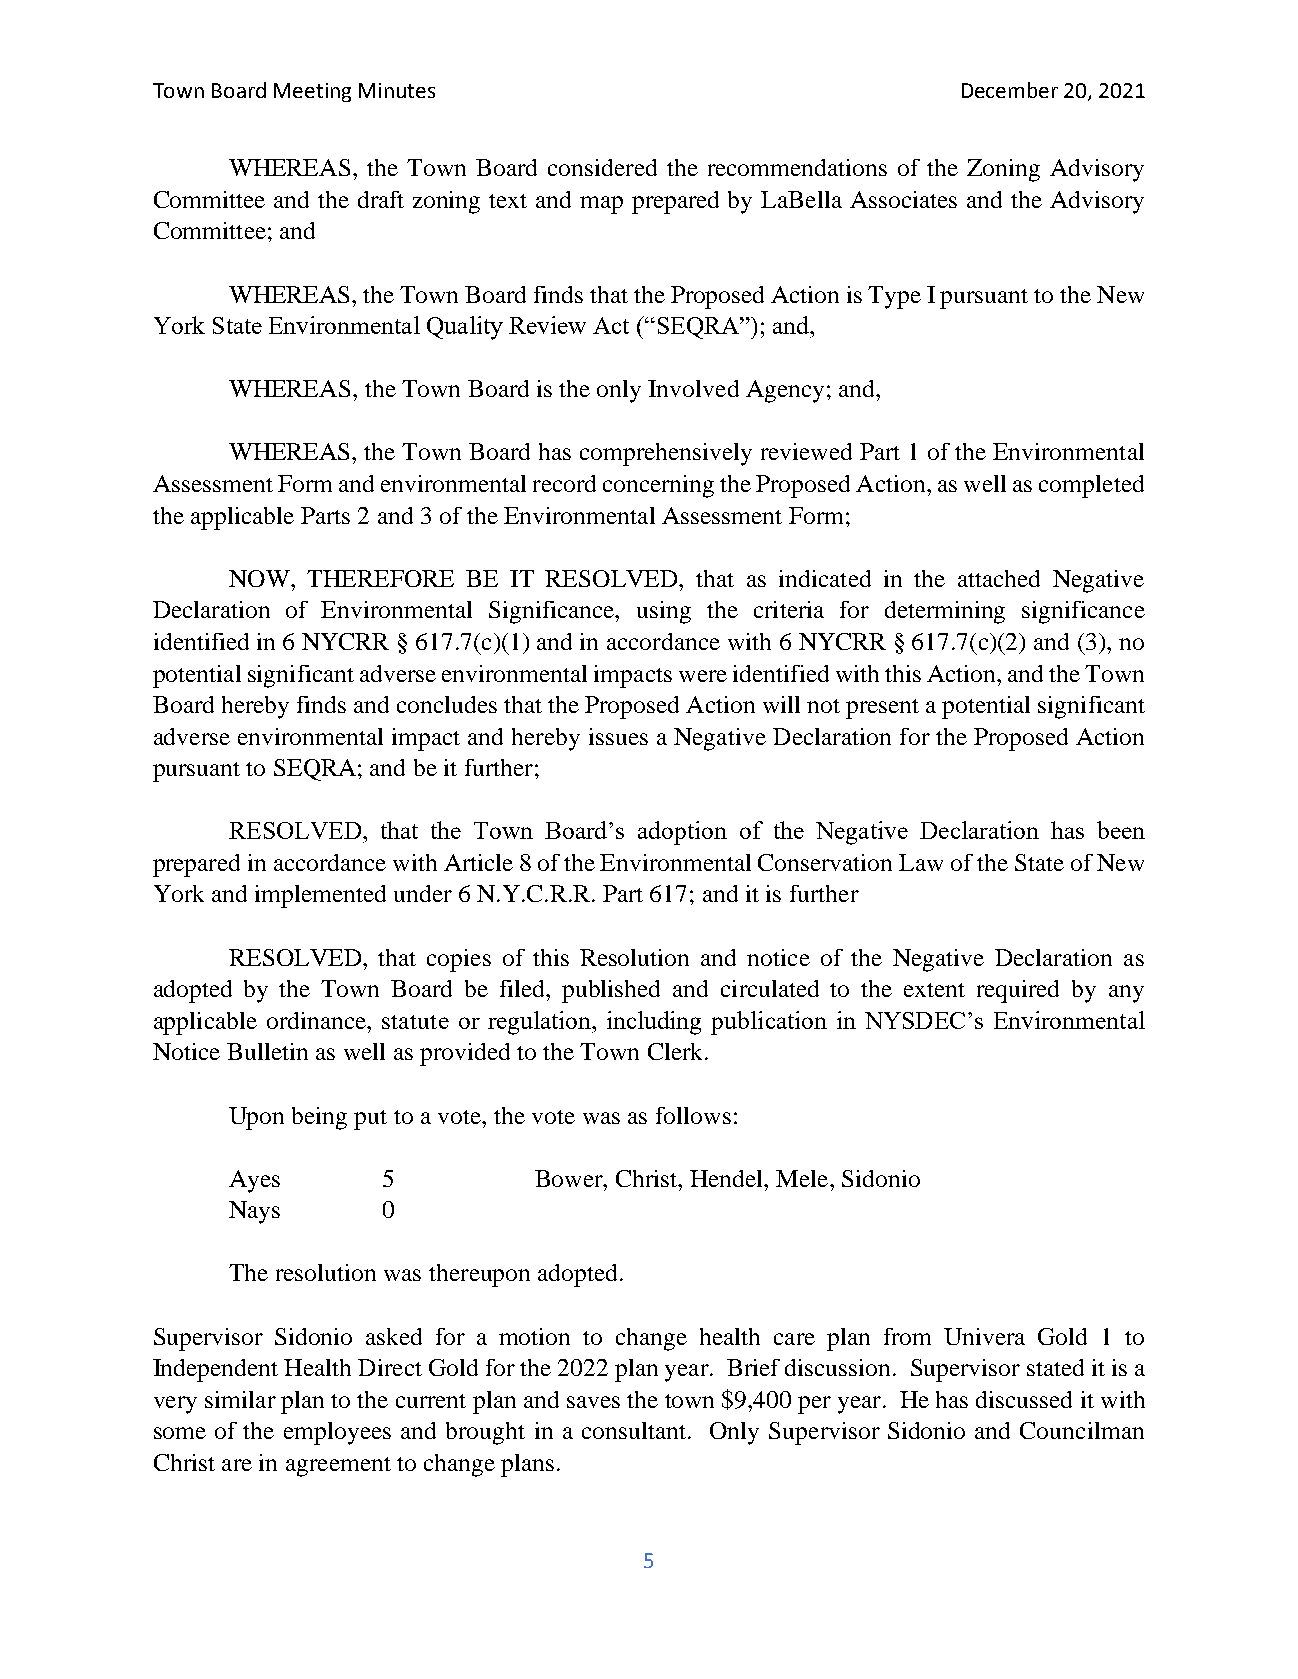 This screenshot has height=1679, width=1298. I want to click on follows, so click(693, 1115).
